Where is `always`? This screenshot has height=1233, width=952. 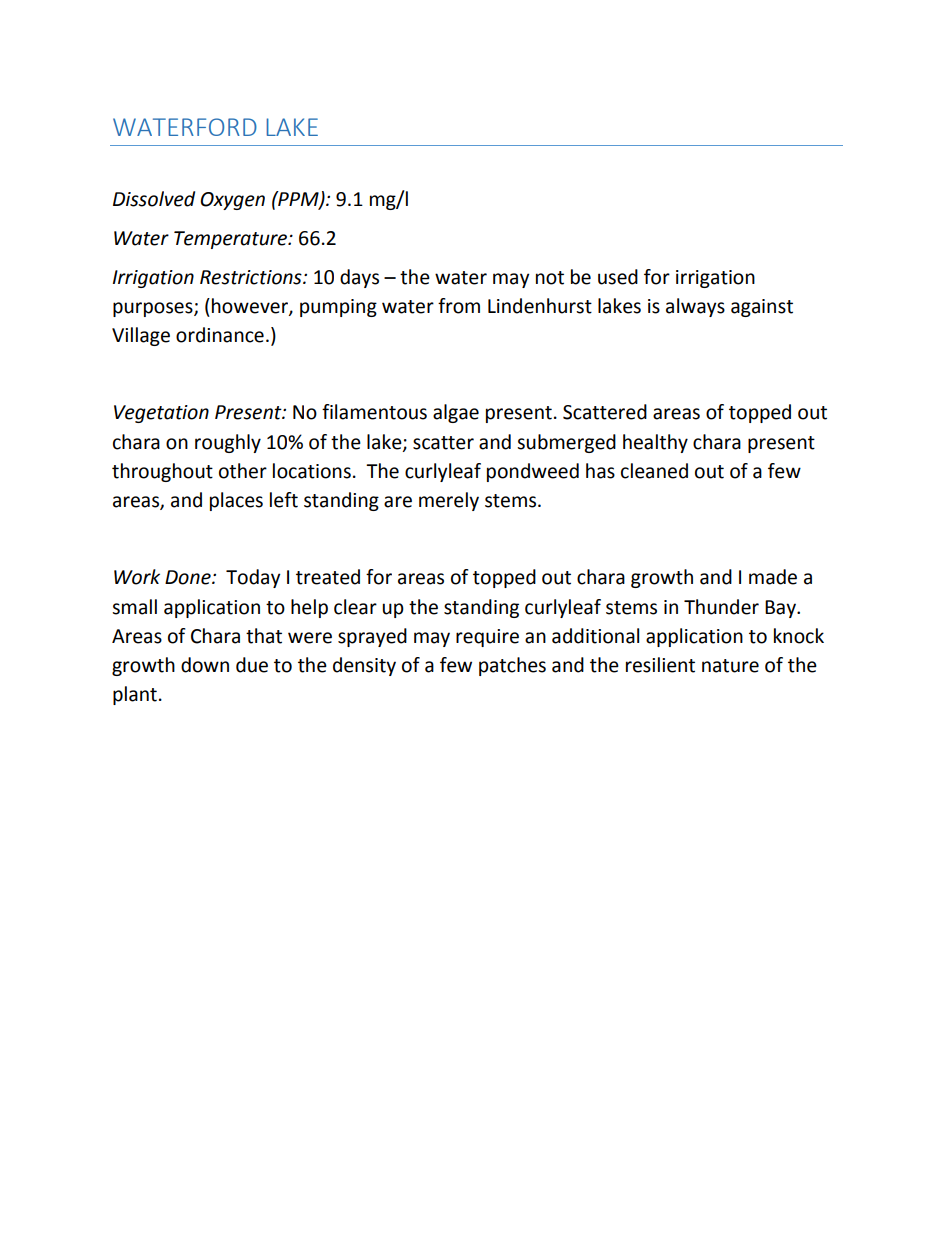
always is located at coordinates (695, 307).
